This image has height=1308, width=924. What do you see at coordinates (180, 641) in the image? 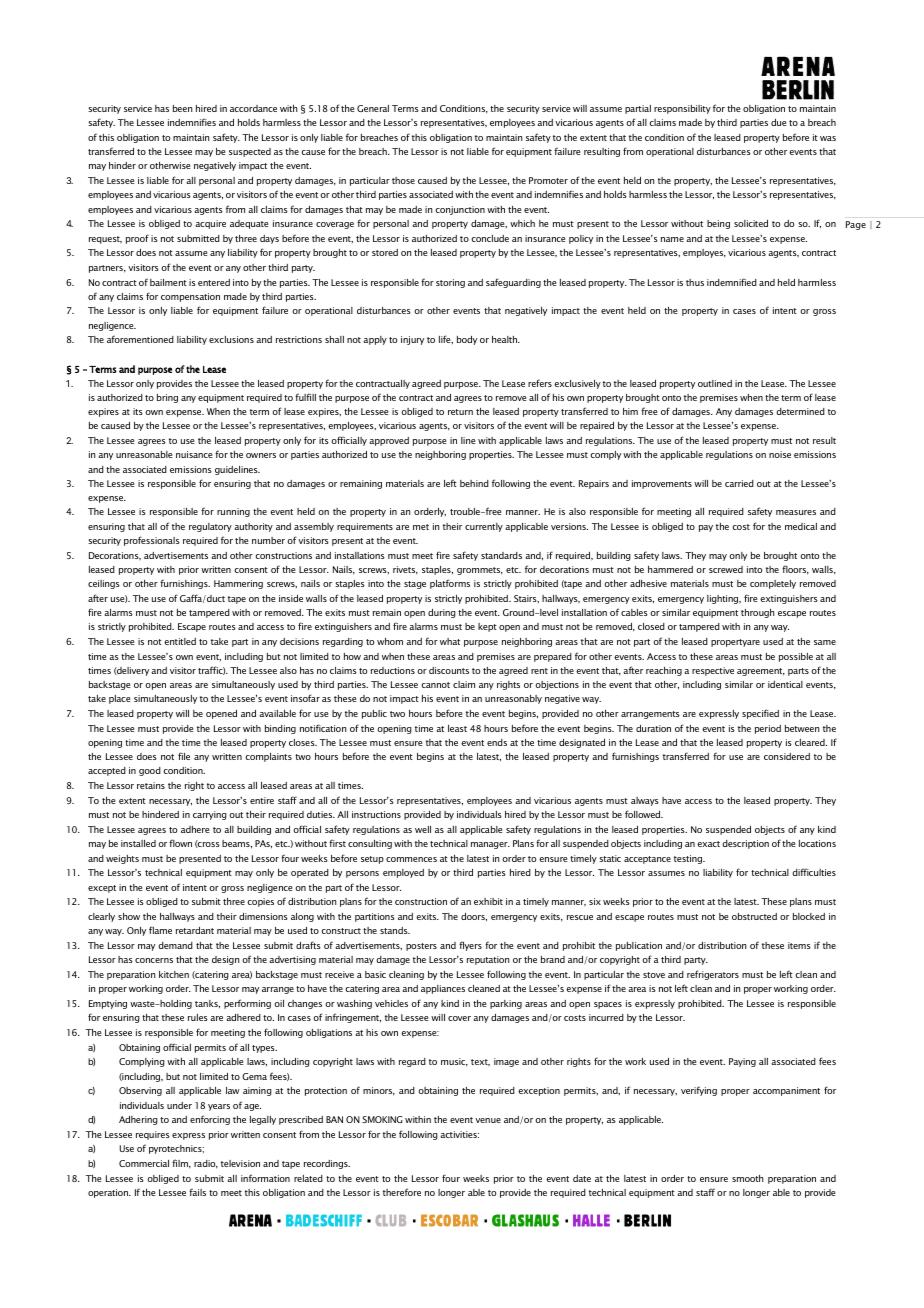
I see `entitled` at bounding box center [180, 641].
